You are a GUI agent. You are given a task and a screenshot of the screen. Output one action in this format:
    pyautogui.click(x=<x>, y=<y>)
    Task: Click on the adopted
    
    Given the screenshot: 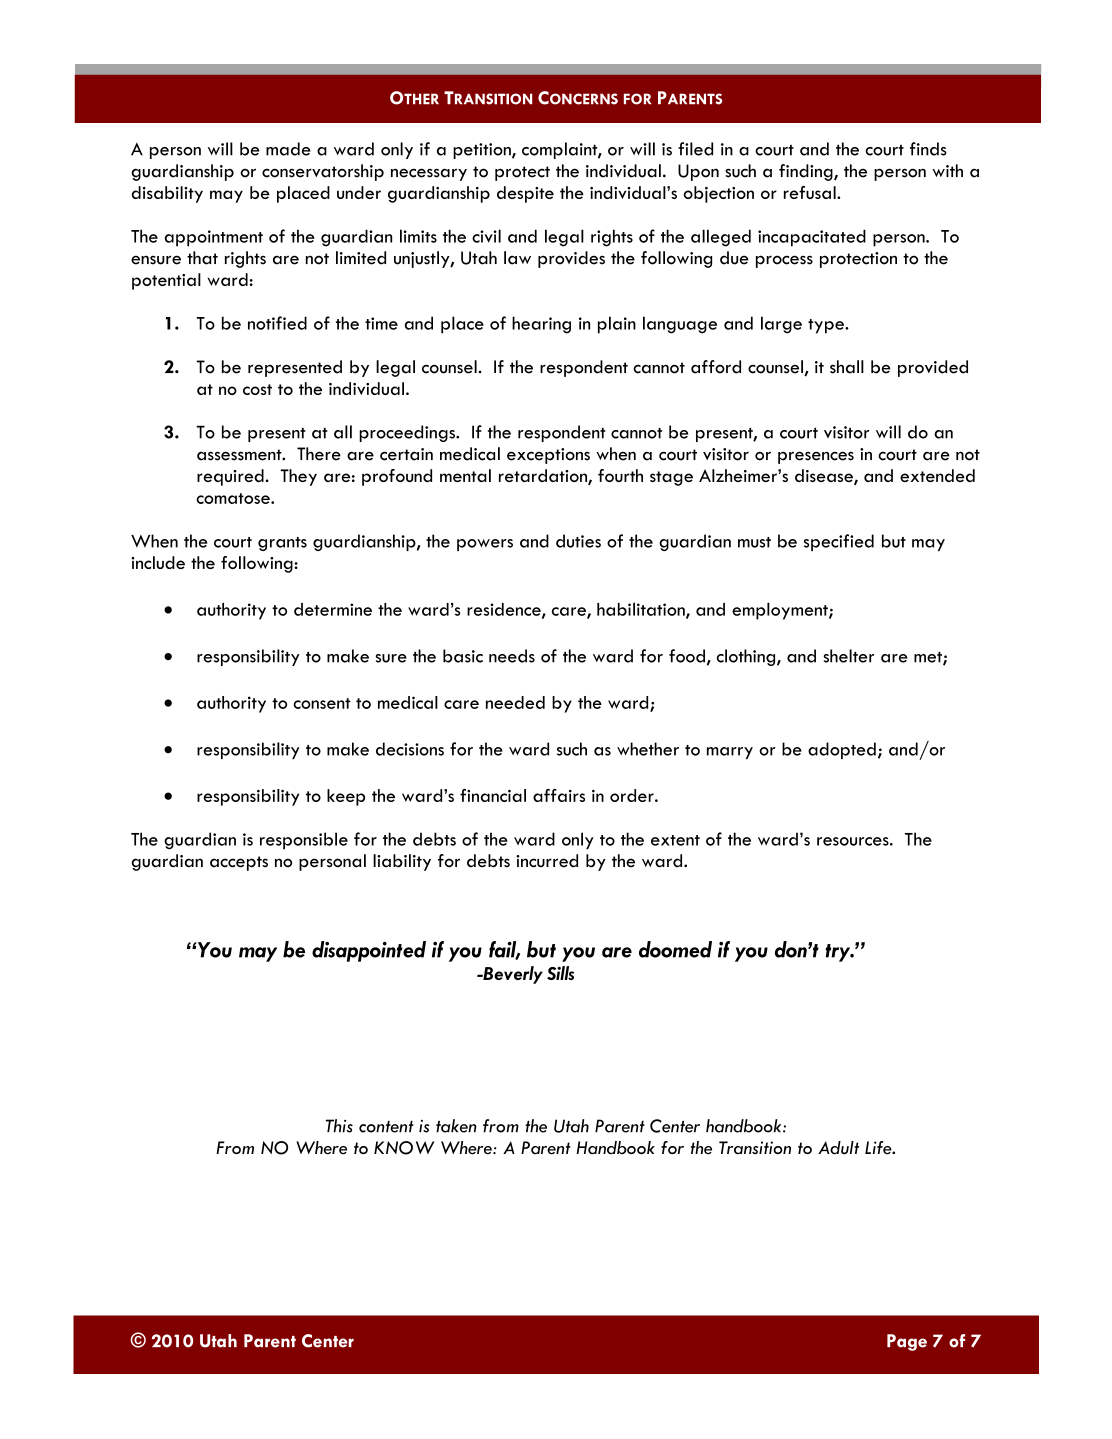 What is the action you would take?
    pyautogui.click(x=842, y=750)
